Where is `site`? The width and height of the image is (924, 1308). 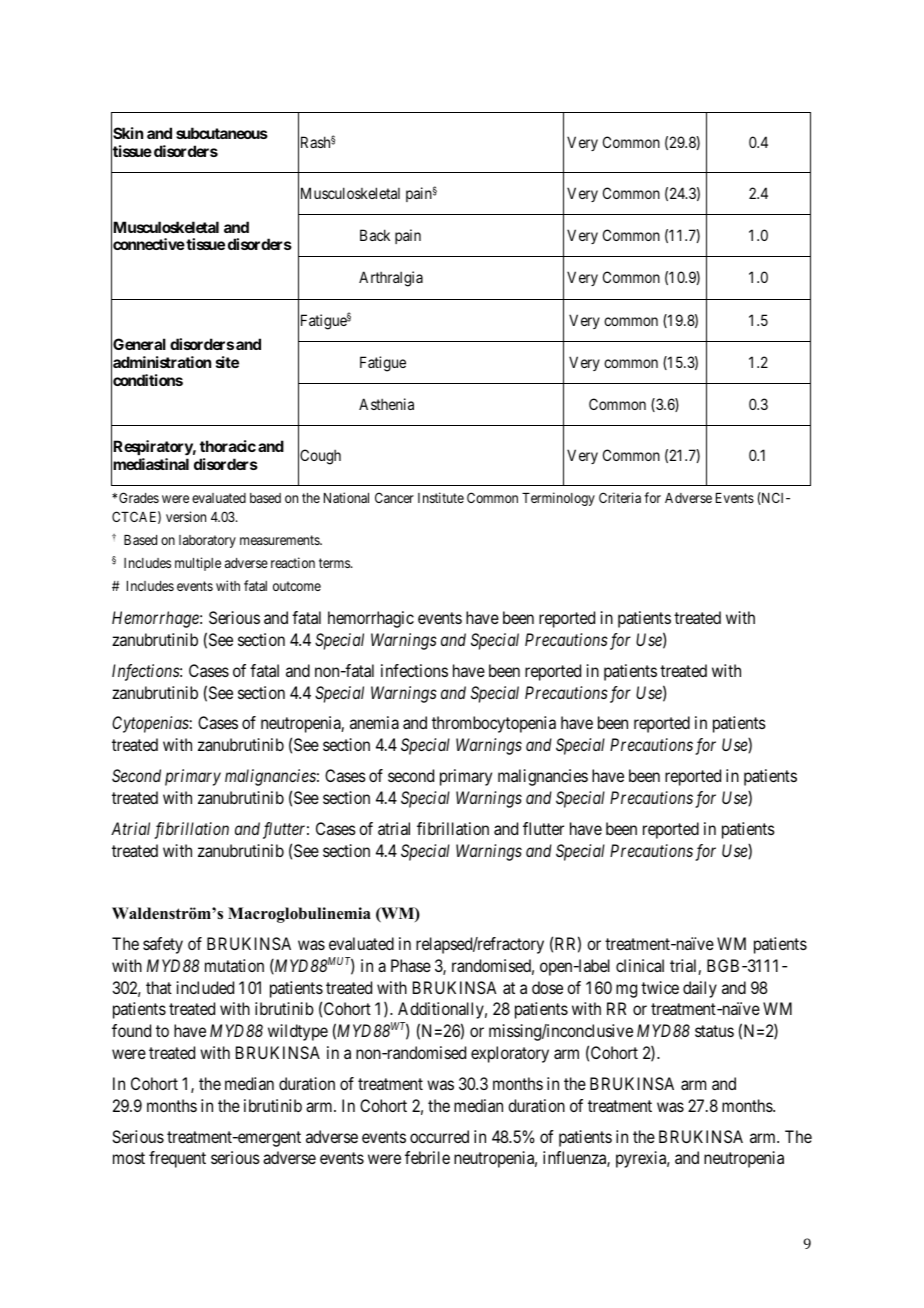
site is located at coordinates (227, 362).
